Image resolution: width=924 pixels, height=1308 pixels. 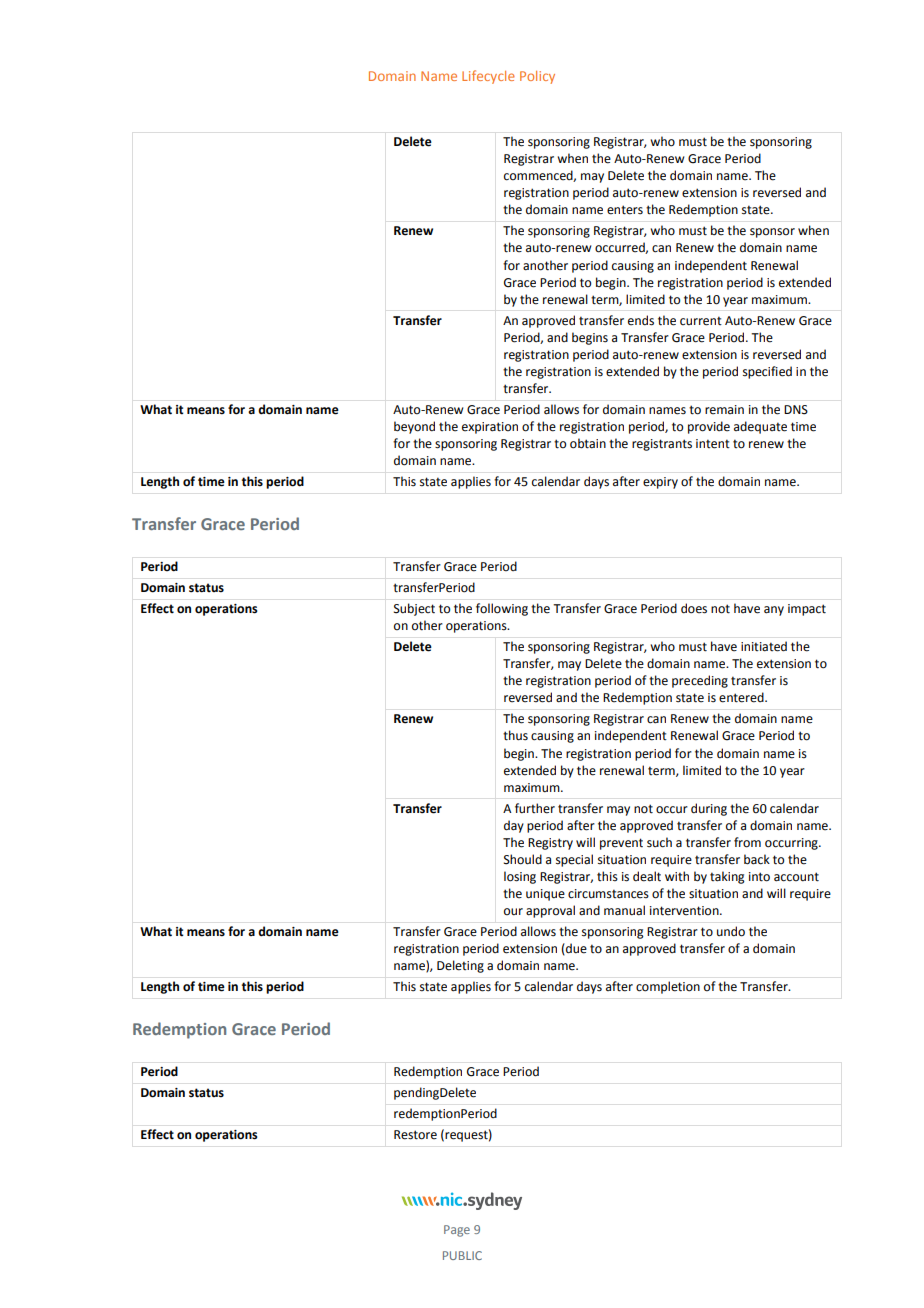 I want to click on current, so click(x=701, y=321).
